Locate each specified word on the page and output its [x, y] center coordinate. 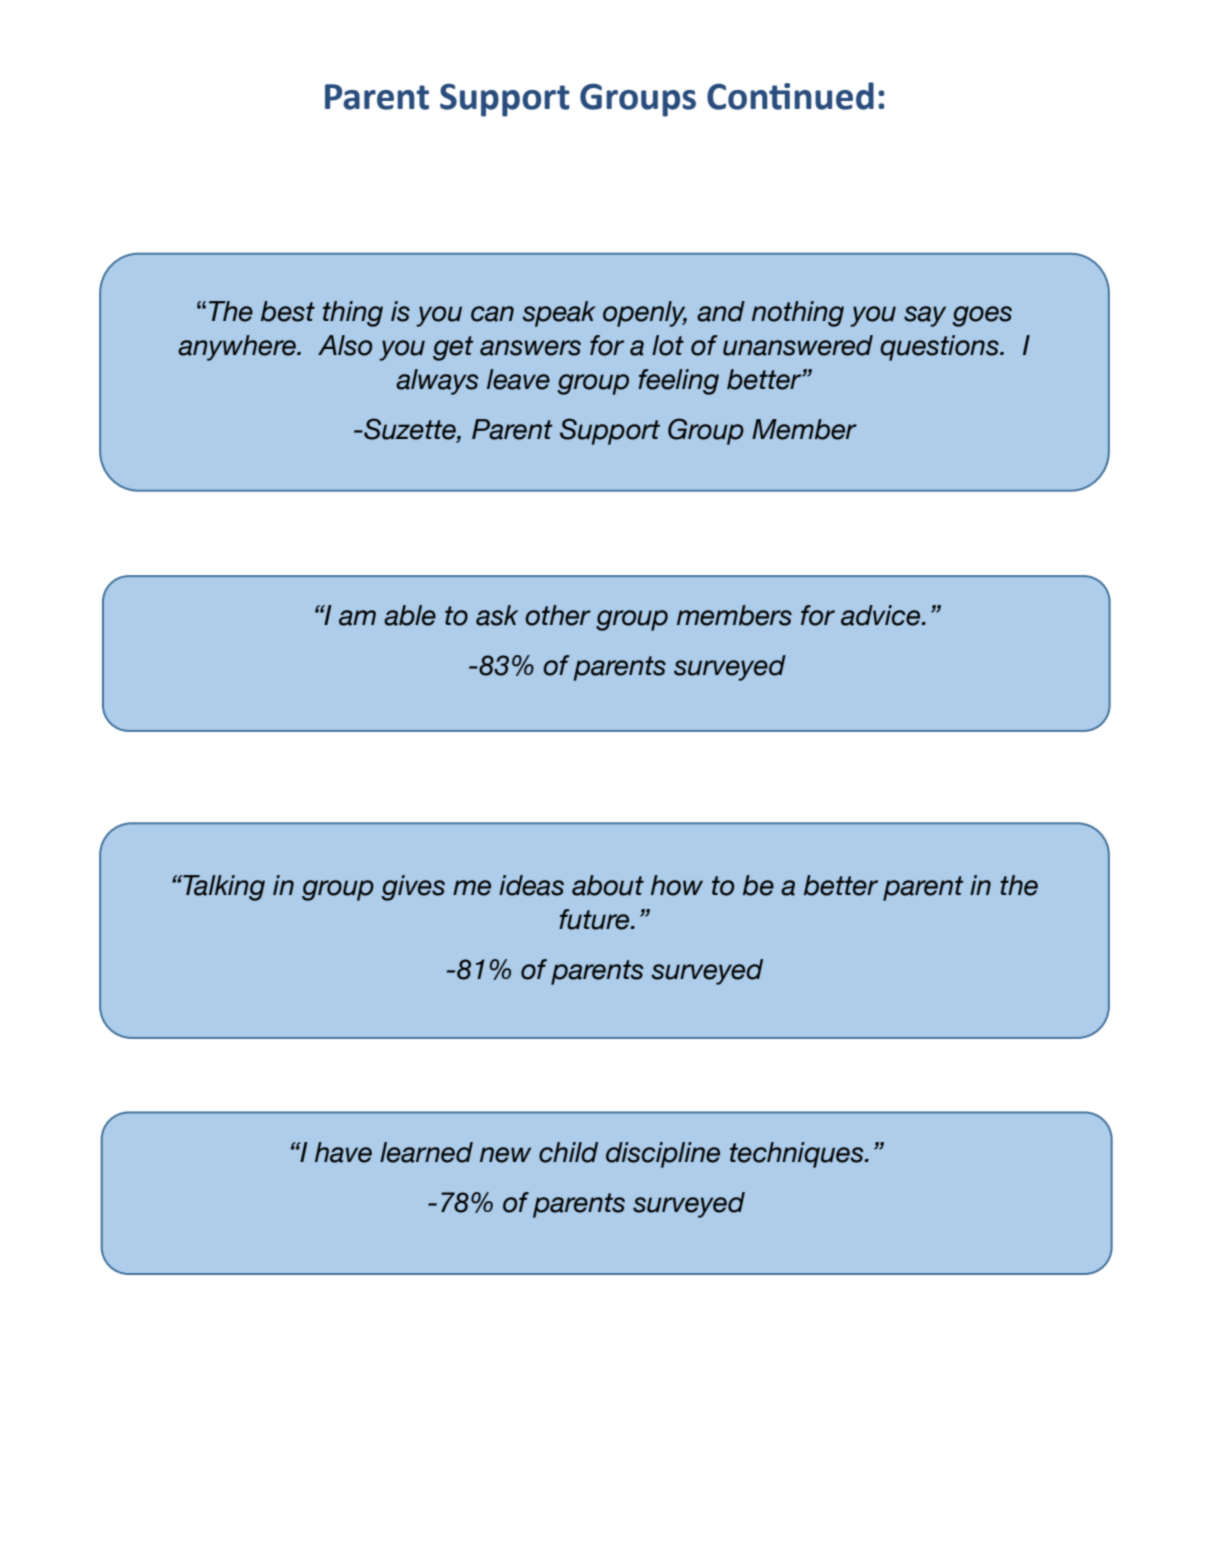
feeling [678, 382]
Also [345, 345]
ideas [531, 885]
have [343, 1152]
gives [413, 888]
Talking [223, 888]
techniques [798, 1155]
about [608, 885]
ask [497, 615]
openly [645, 314]
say [925, 316]
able [410, 615]
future [595, 919]
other [558, 615]
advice [882, 615]
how [677, 885]
